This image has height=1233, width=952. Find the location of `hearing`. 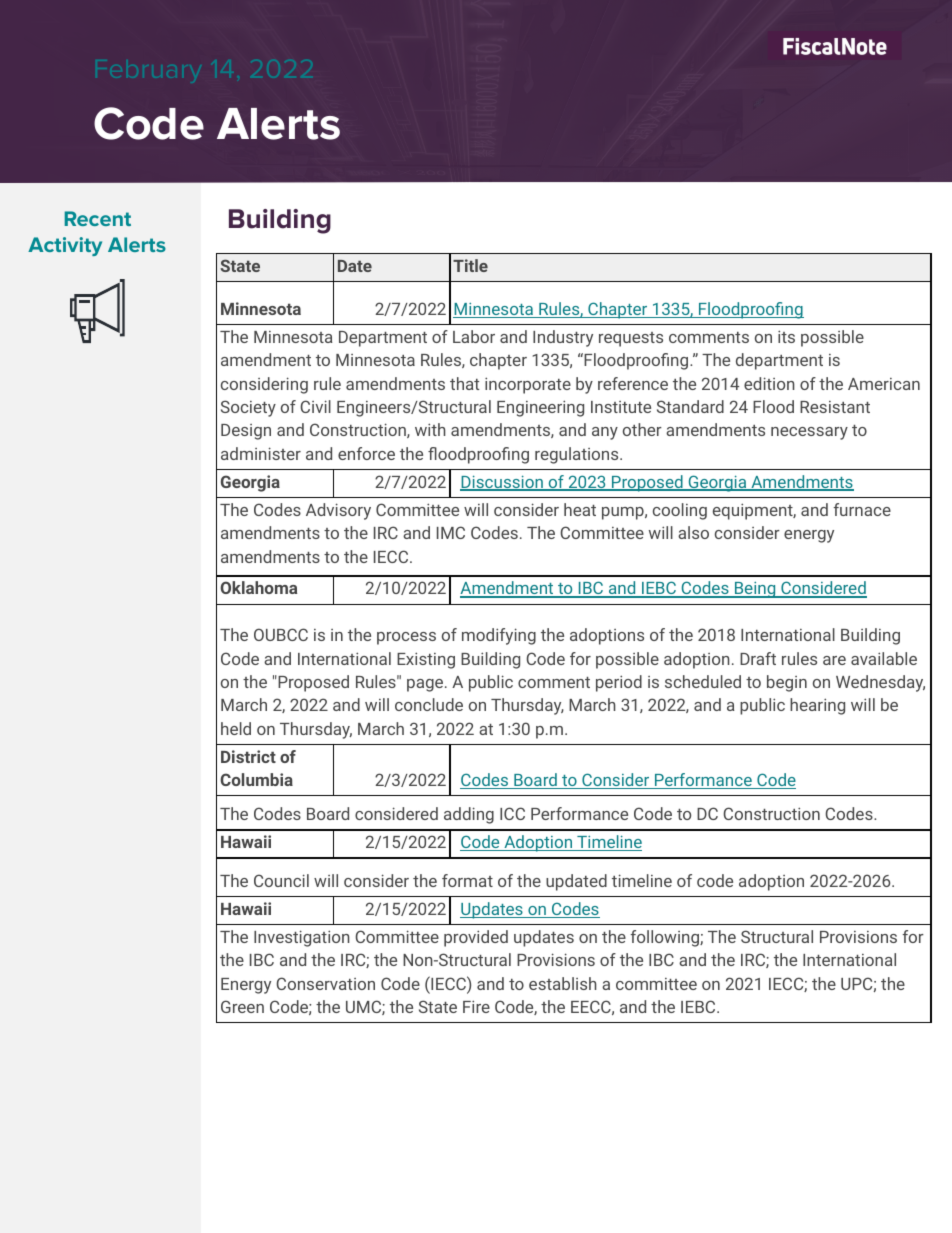

hearing is located at coordinates (817, 706).
